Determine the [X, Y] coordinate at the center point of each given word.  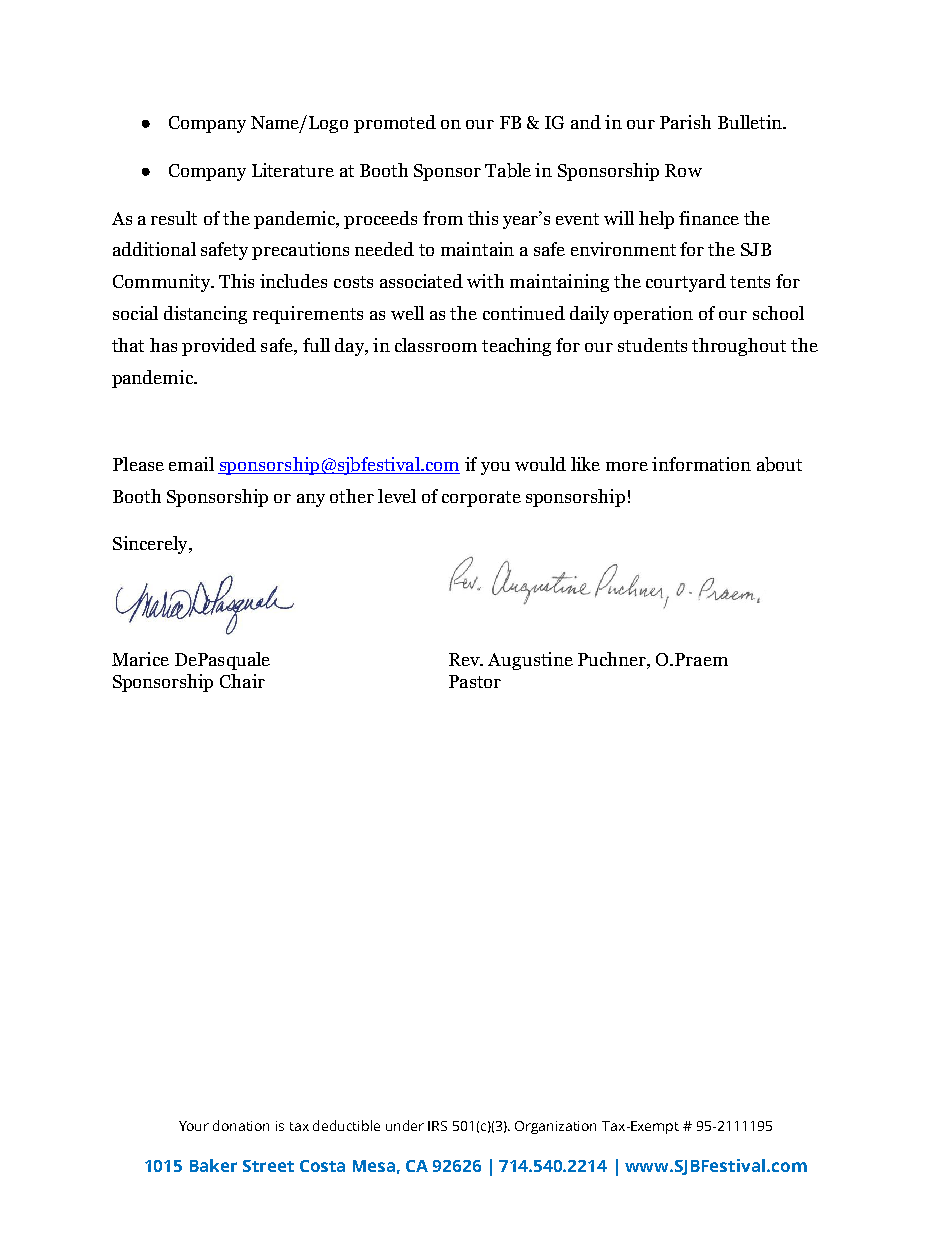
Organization [555, 1127]
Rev [465, 659]
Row [683, 170]
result [174, 218]
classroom [436, 345]
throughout [739, 347]
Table [508, 170]
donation [241, 1125]
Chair [242, 681]
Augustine [530, 661]
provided [219, 347]
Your [194, 1126]
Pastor [475, 681]
